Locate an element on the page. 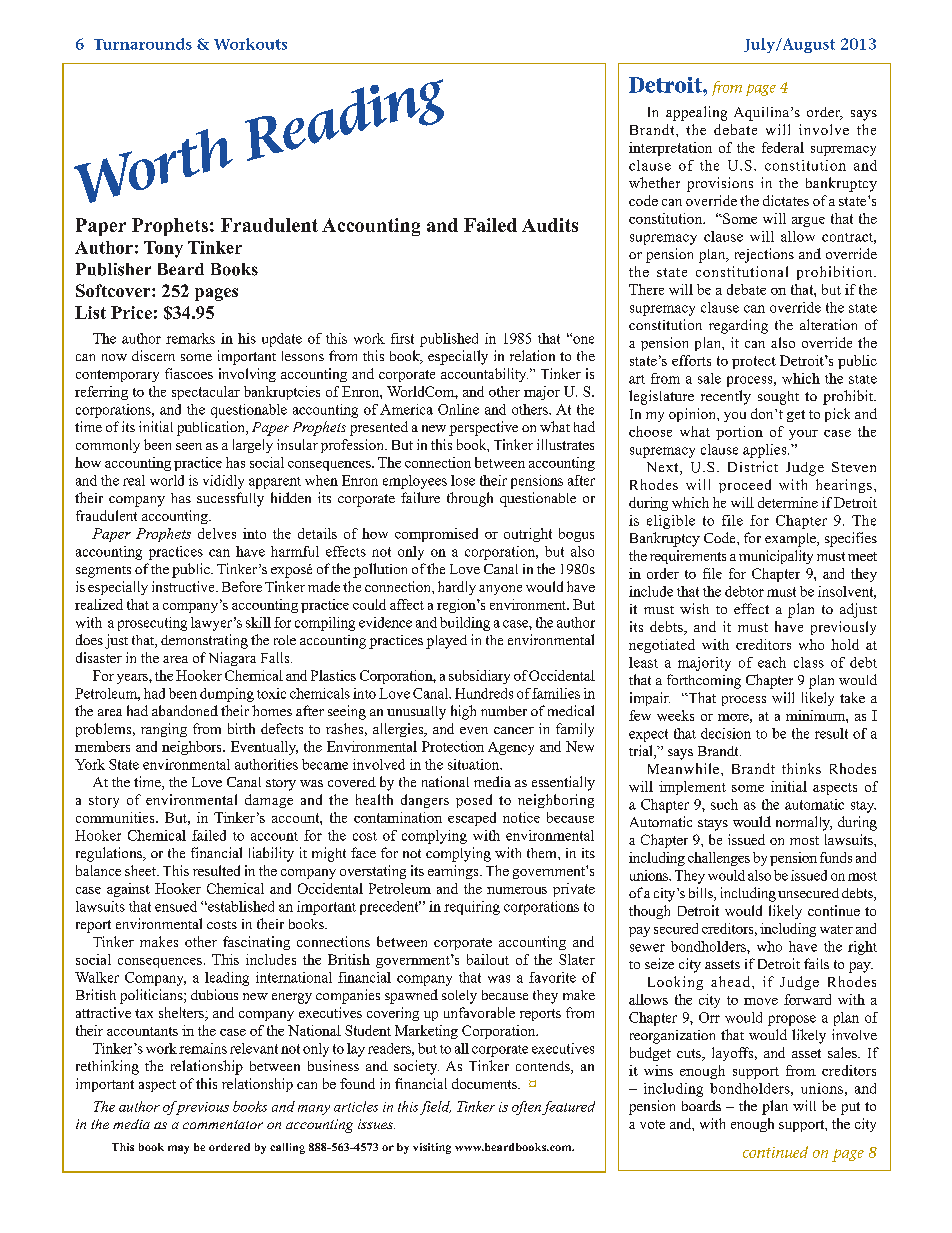 The image size is (952, 1233). appealing is located at coordinates (696, 113).
